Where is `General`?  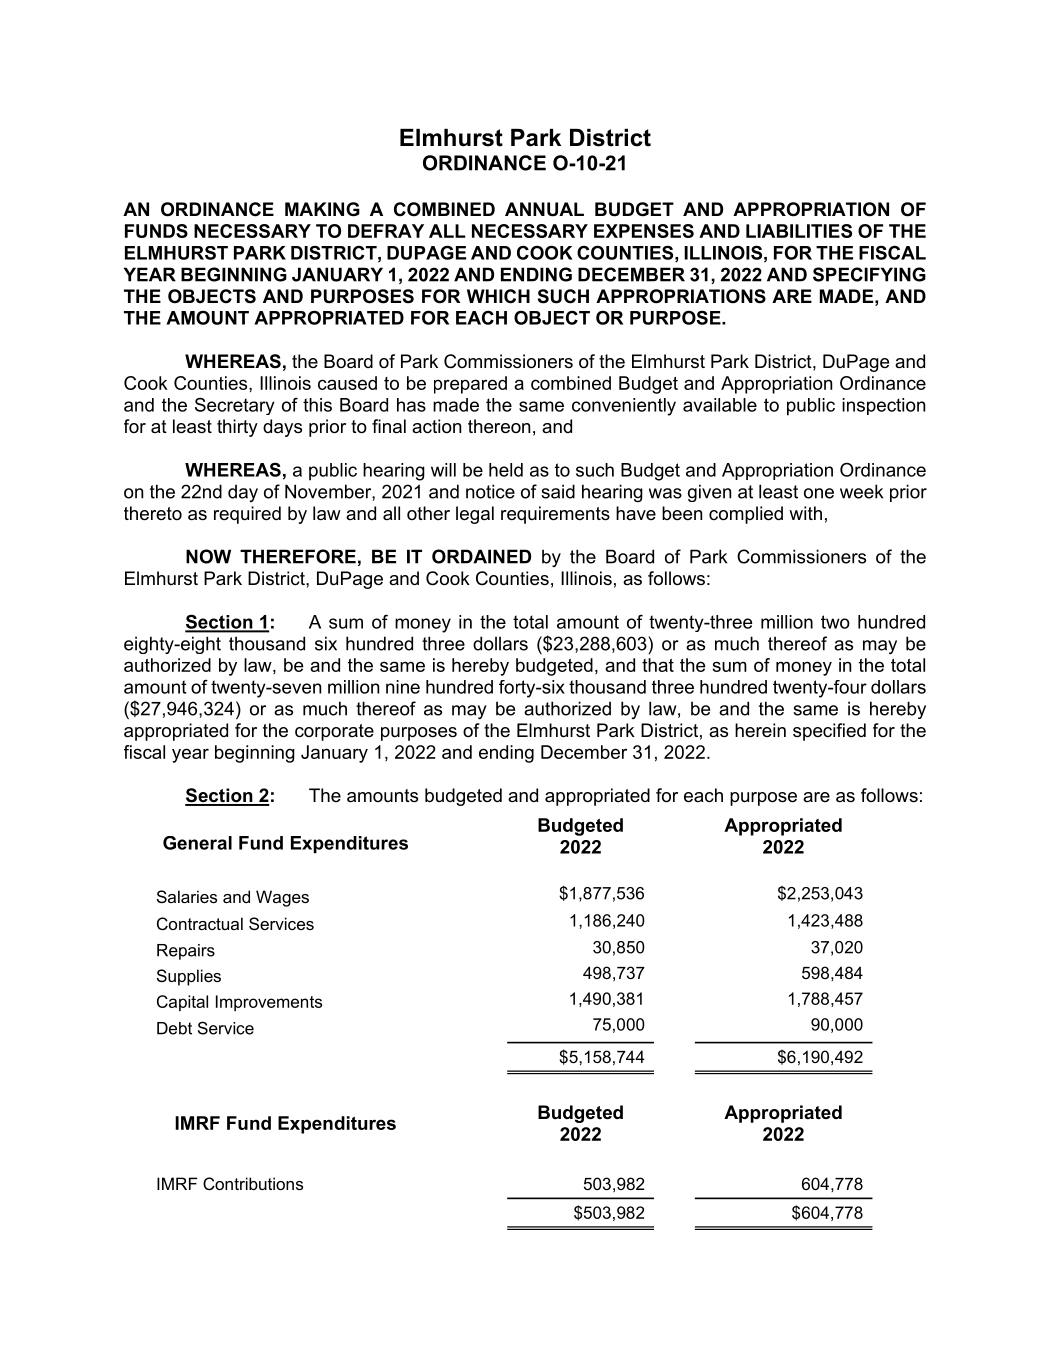 General is located at coordinates (197, 843).
